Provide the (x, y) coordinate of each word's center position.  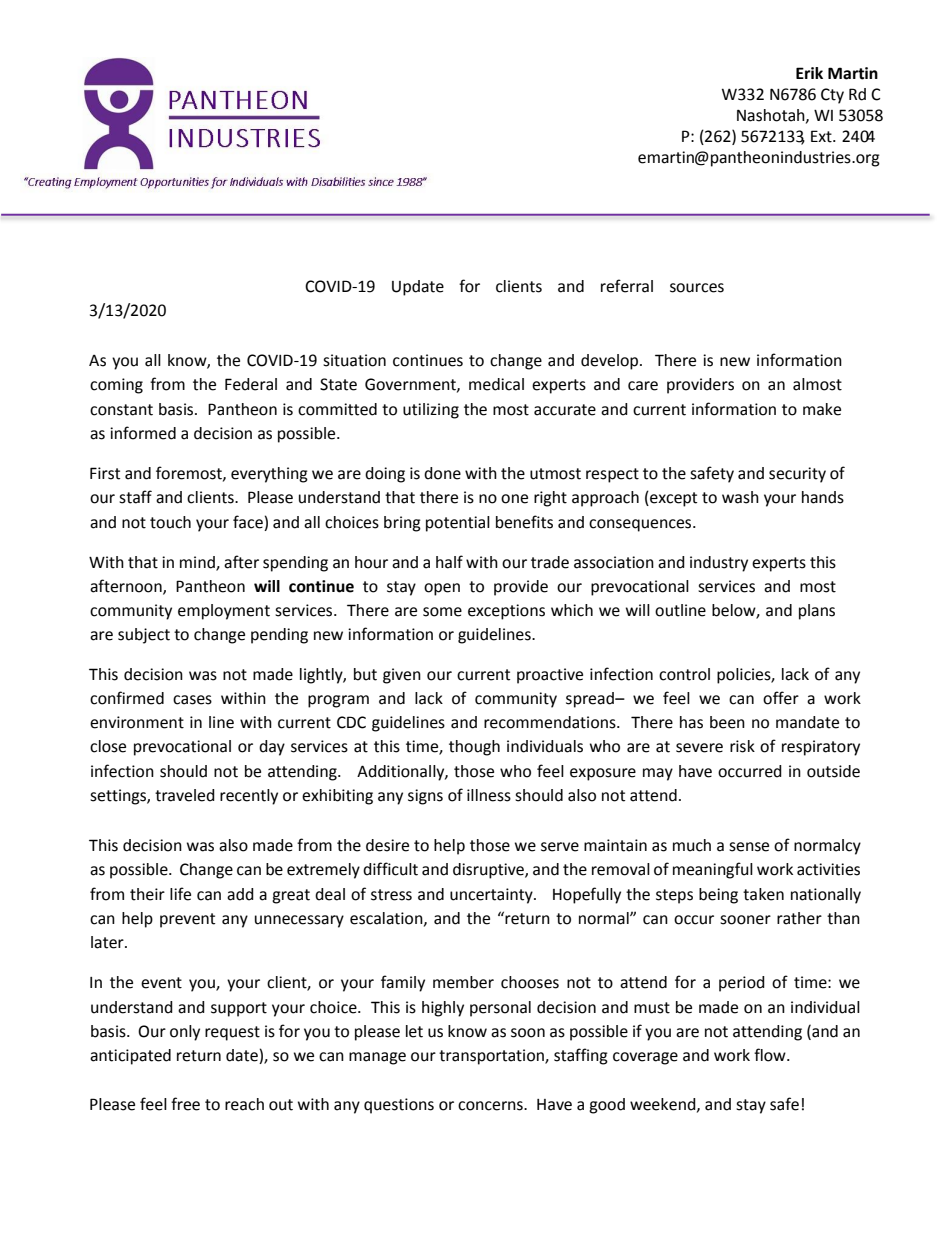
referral (627, 286)
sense (749, 847)
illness (489, 795)
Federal (251, 384)
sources (697, 288)
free (185, 1104)
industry (719, 564)
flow (771, 1055)
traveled (185, 795)
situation (354, 360)
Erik (809, 73)
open (442, 589)
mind (198, 563)
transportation (492, 1057)
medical (496, 384)
